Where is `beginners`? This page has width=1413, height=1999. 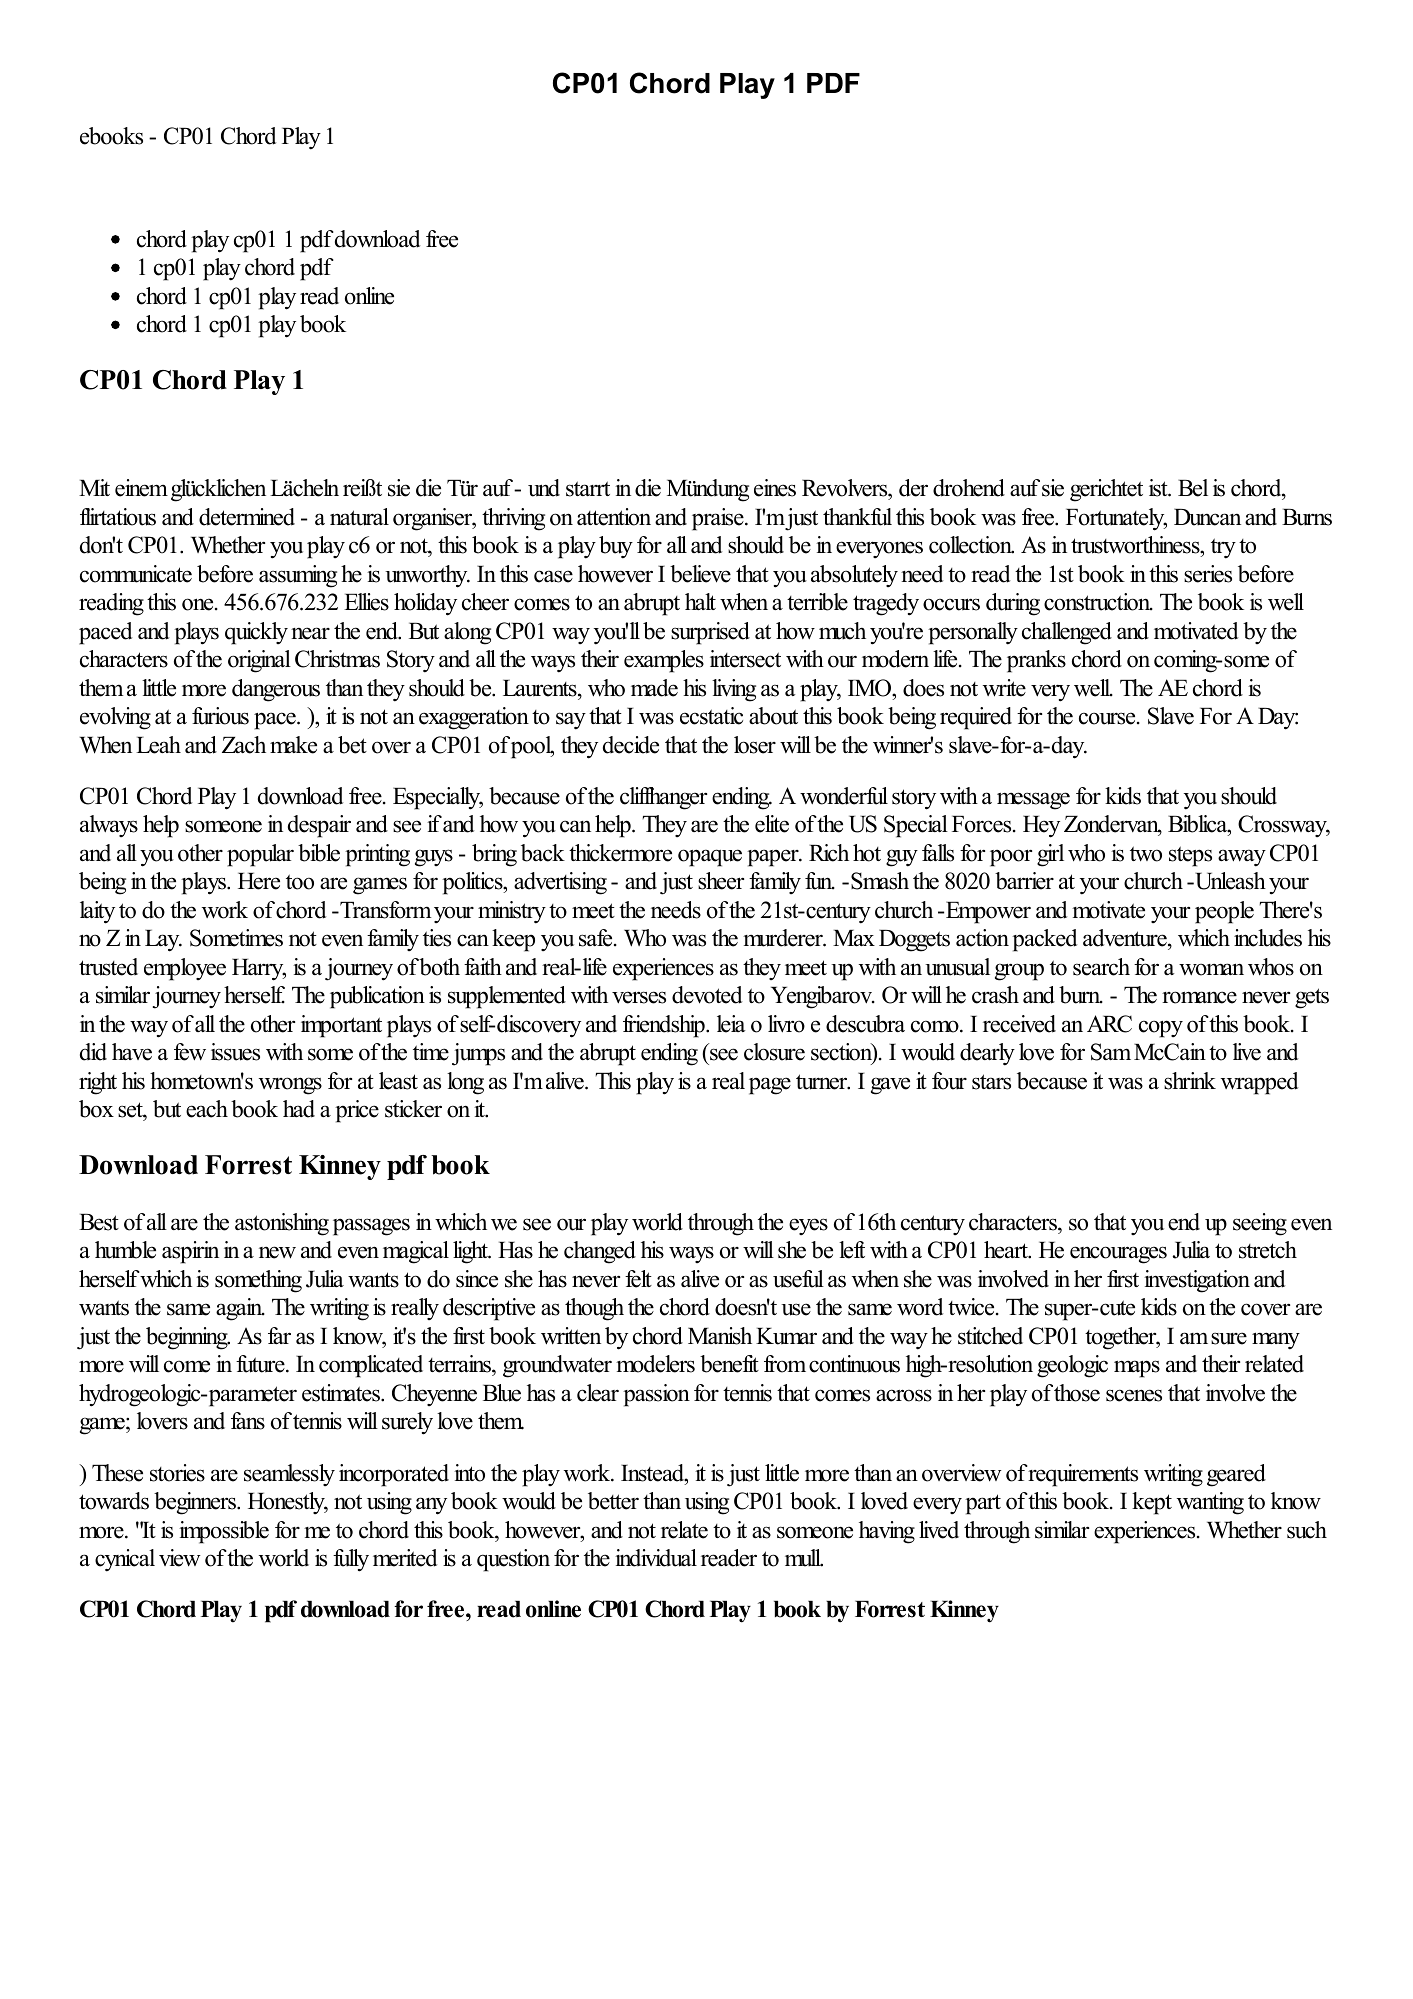
beginners is located at coordinates (196, 1503).
